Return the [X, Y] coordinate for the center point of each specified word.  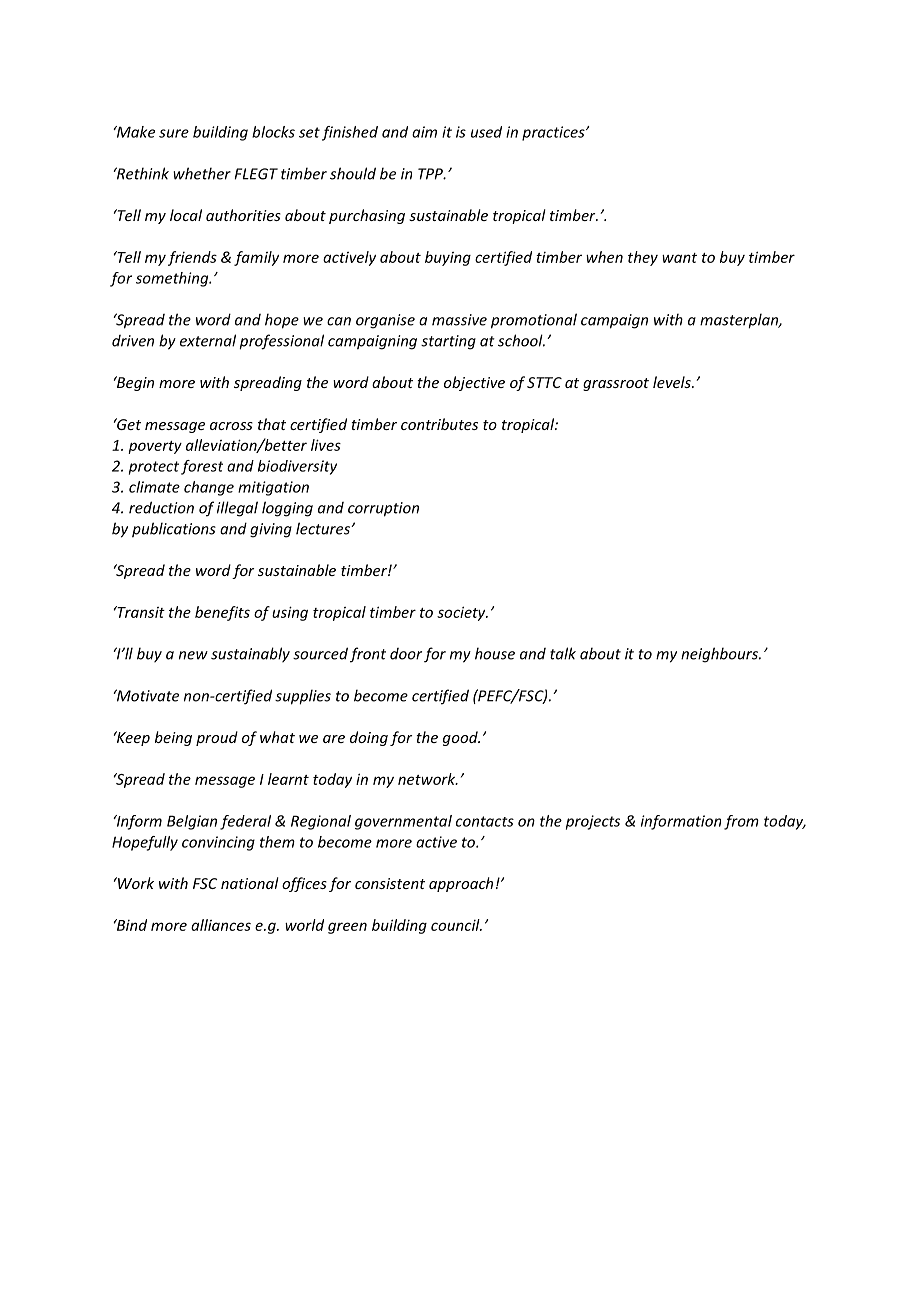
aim [424, 132]
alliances [221, 925]
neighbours [720, 655]
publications [174, 530]
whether [202, 173]
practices [554, 133]
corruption [383, 509]
